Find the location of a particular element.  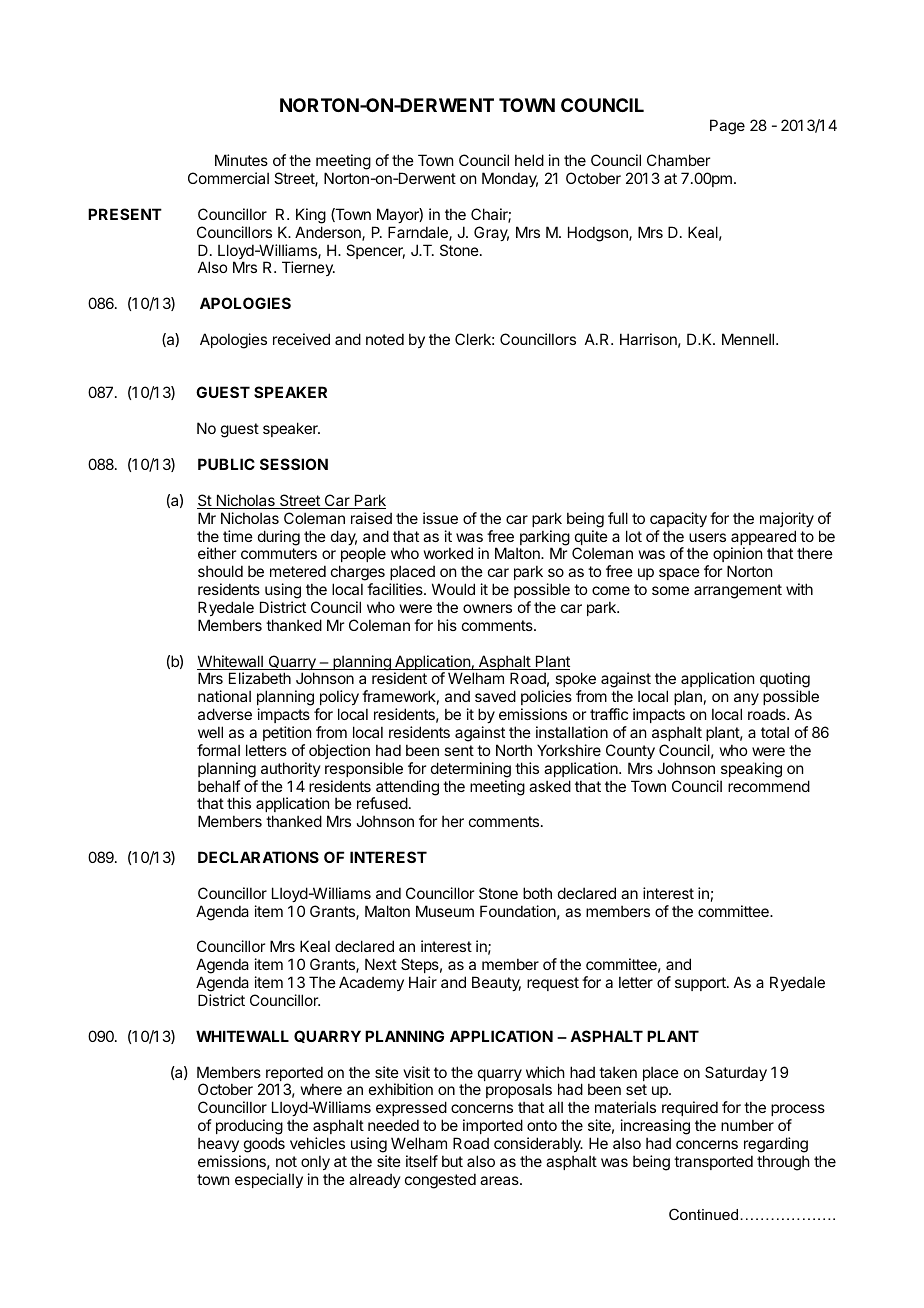

especially is located at coordinates (269, 1180).
